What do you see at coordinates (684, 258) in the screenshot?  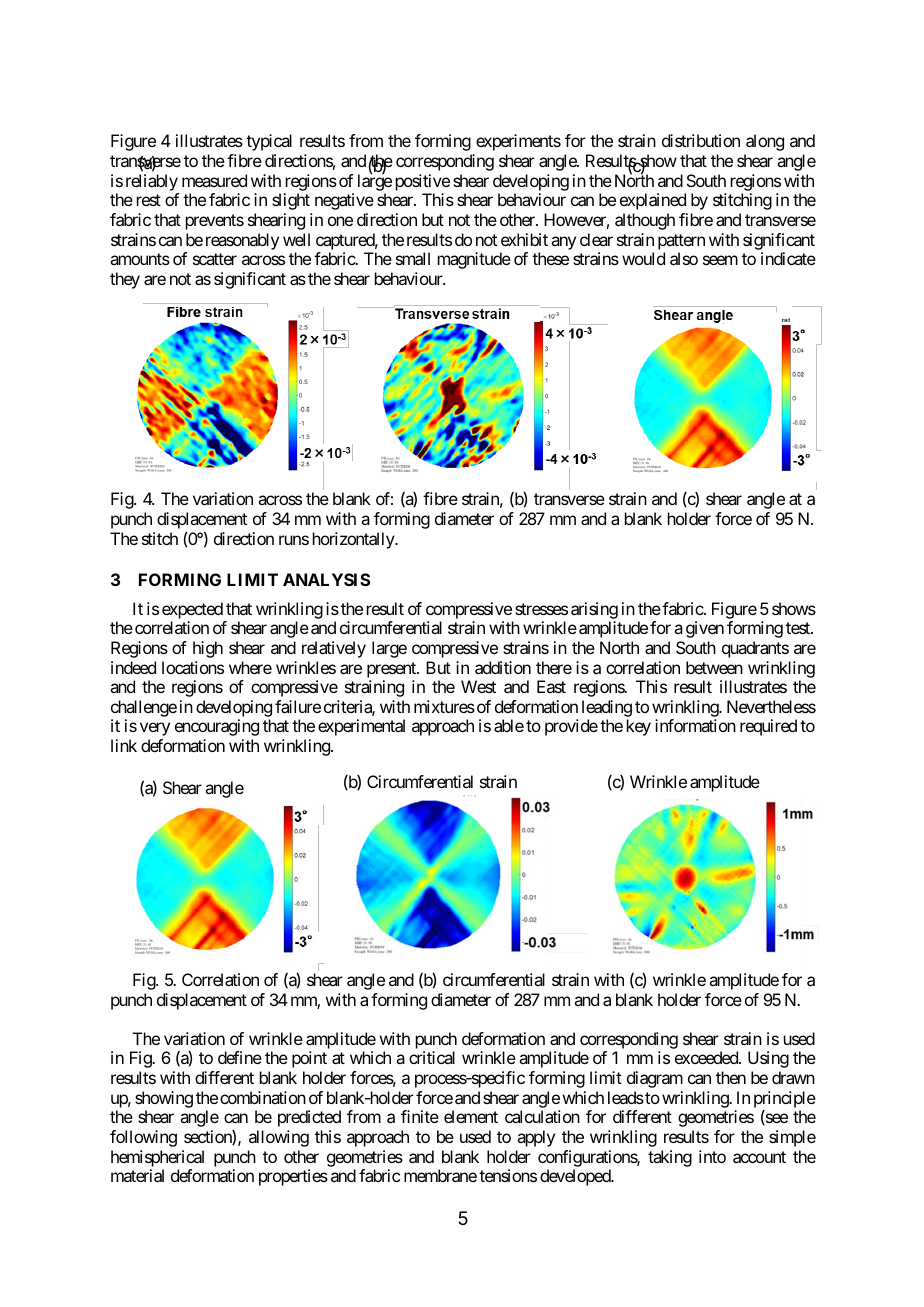 I see `also` at bounding box center [684, 258].
